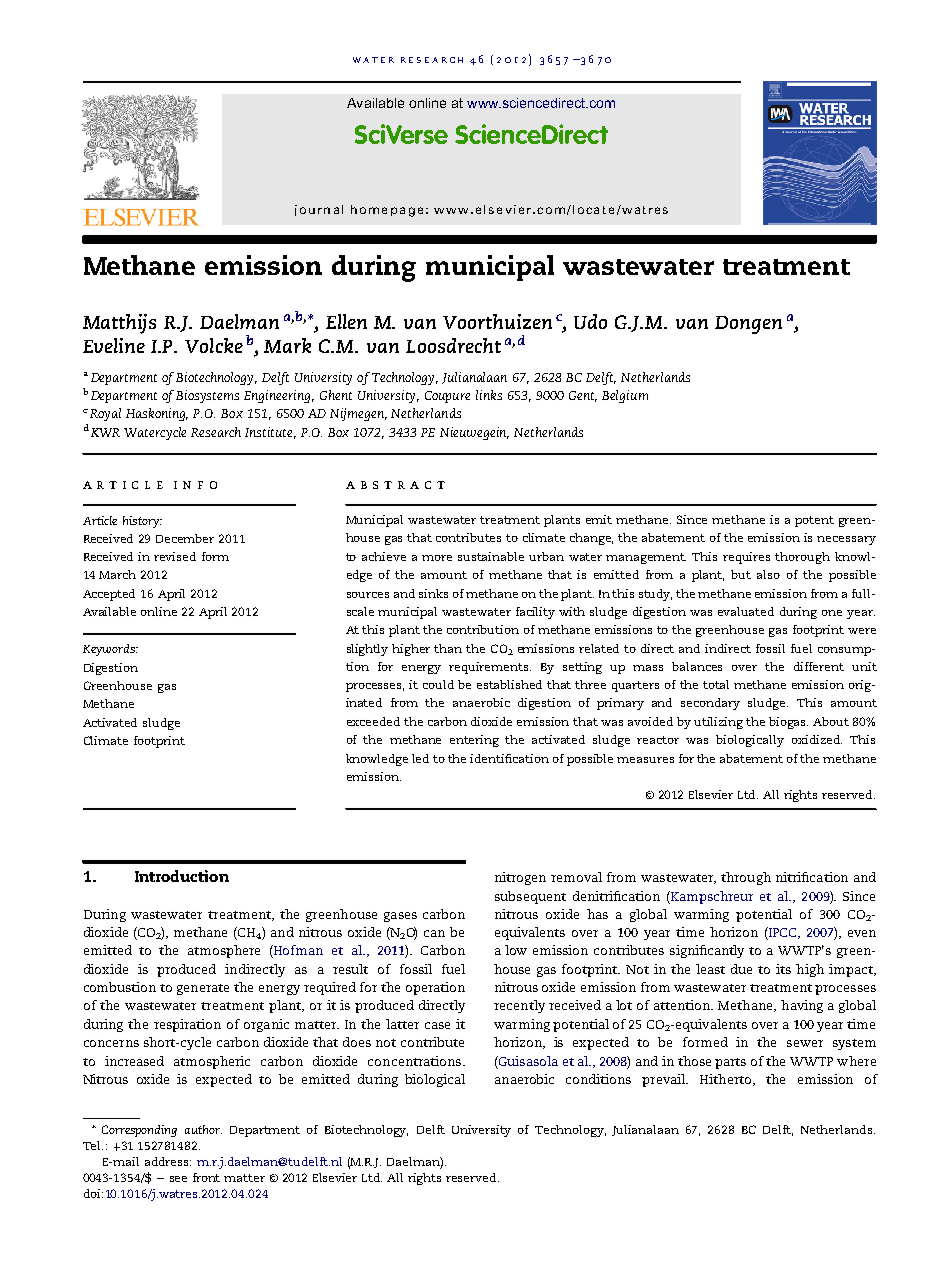  I want to click on through, so click(746, 878).
